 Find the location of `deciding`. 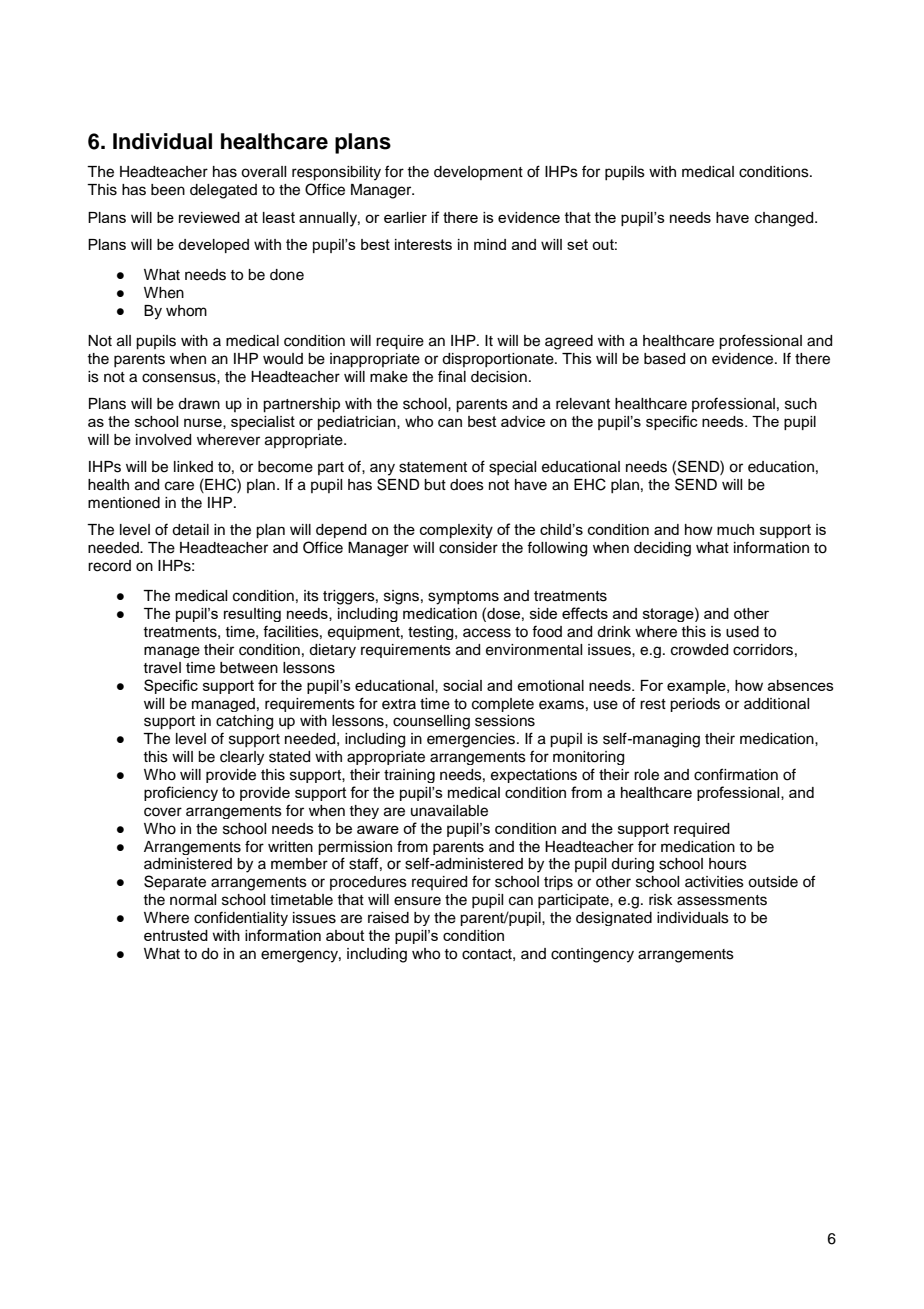

deciding is located at coordinates (662, 549).
